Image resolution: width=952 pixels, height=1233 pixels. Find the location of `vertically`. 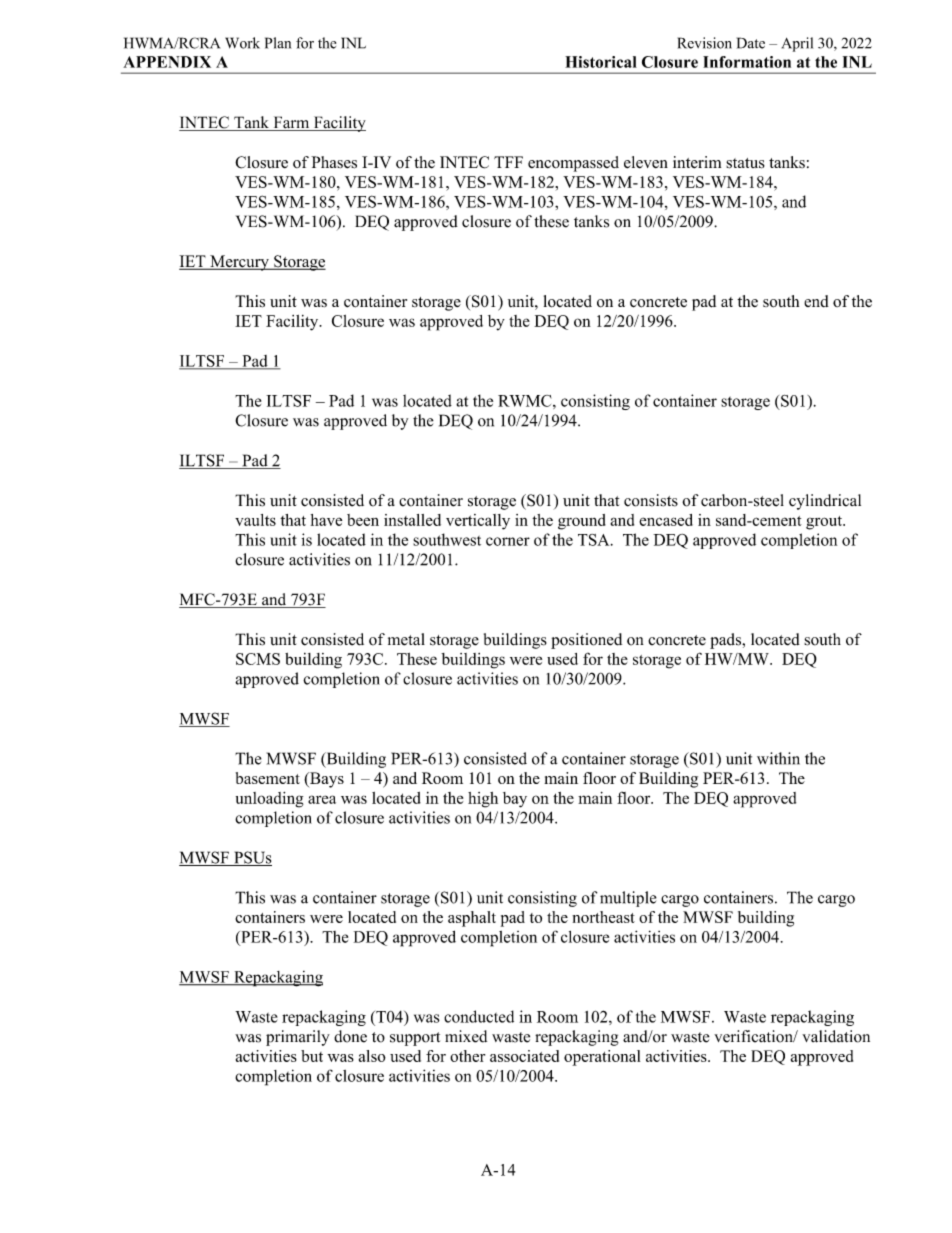

vertically is located at coordinates (478, 522).
